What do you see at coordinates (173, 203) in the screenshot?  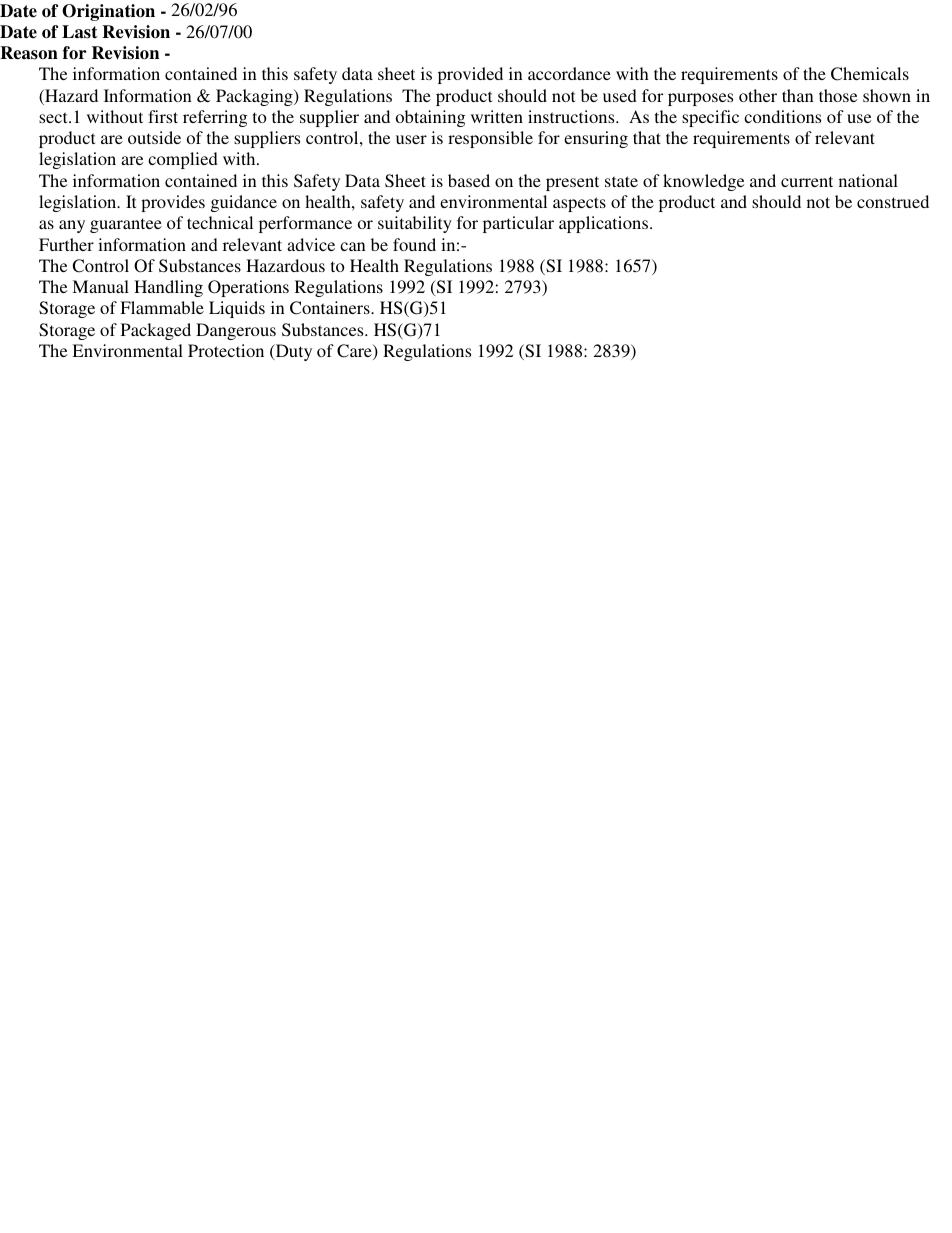 I see `provides` at bounding box center [173, 203].
